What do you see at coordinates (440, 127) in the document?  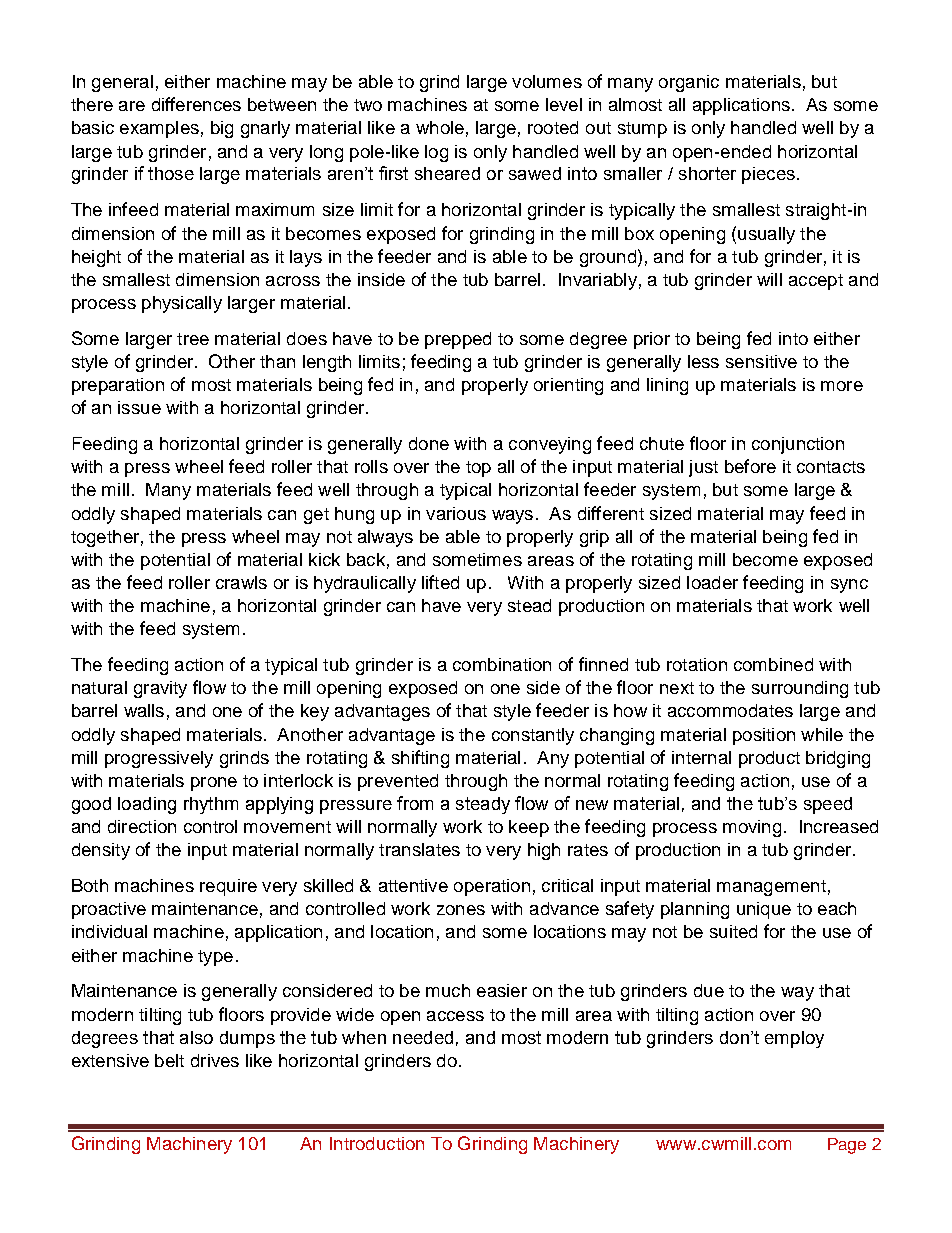 I see `whole` at bounding box center [440, 127].
